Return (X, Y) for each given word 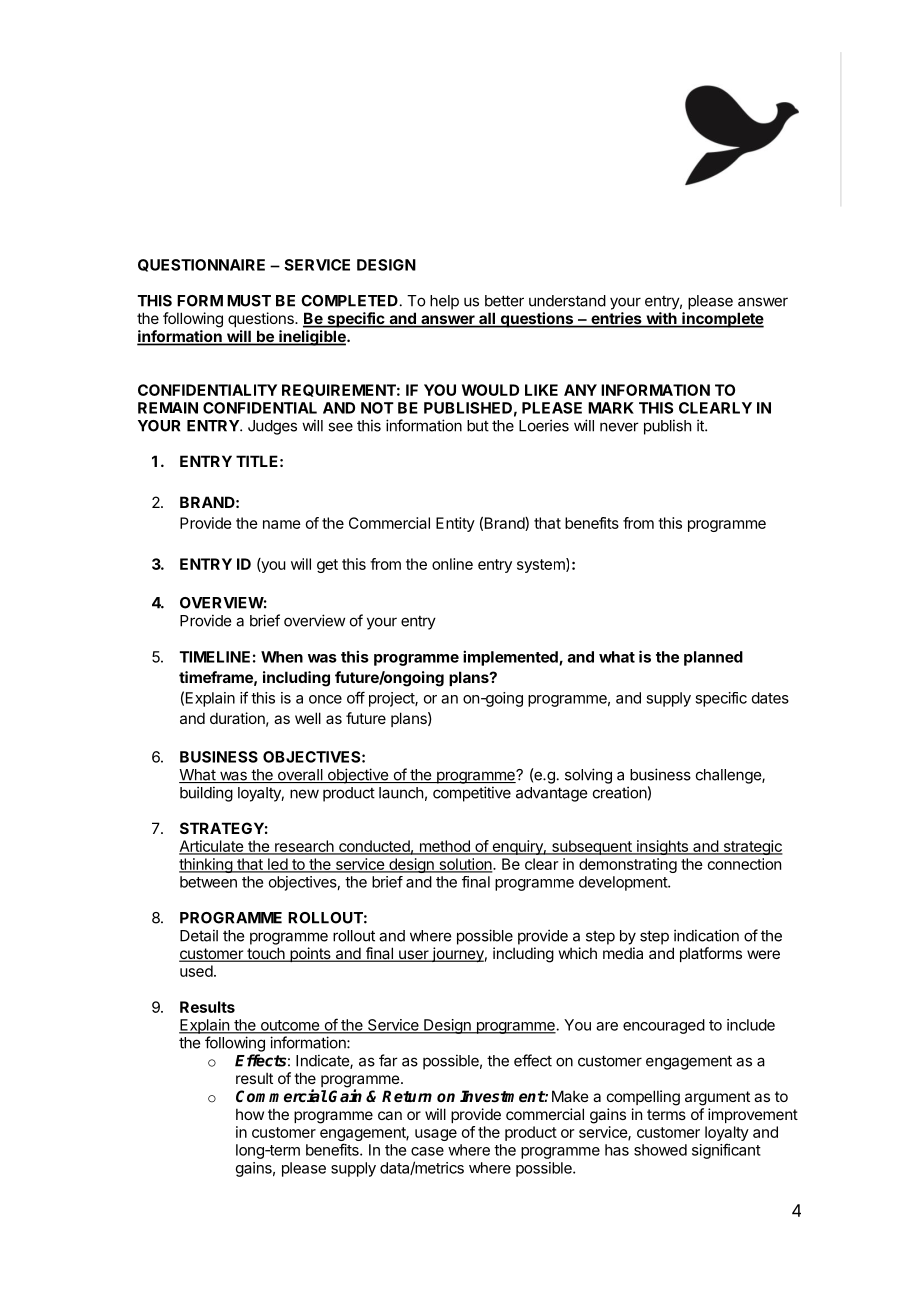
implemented (511, 658)
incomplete (722, 320)
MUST (249, 301)
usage (436, 1135)
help (444, 302)
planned (713, 658)
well (308, 718)
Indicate (323, 1061)
